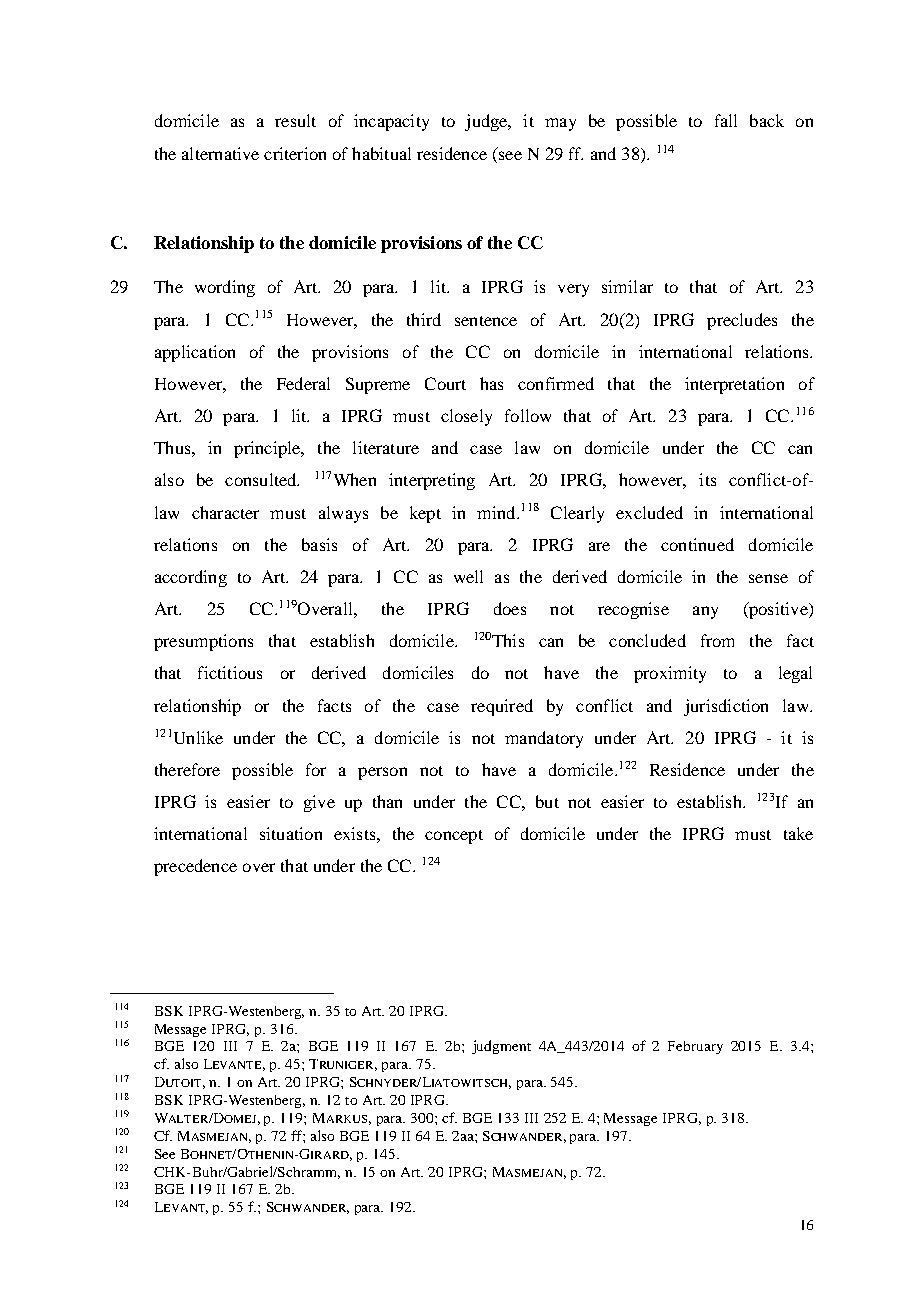  Describe the element at coordinates (695, 1047) in the screenshot. I see `February` at that location.
